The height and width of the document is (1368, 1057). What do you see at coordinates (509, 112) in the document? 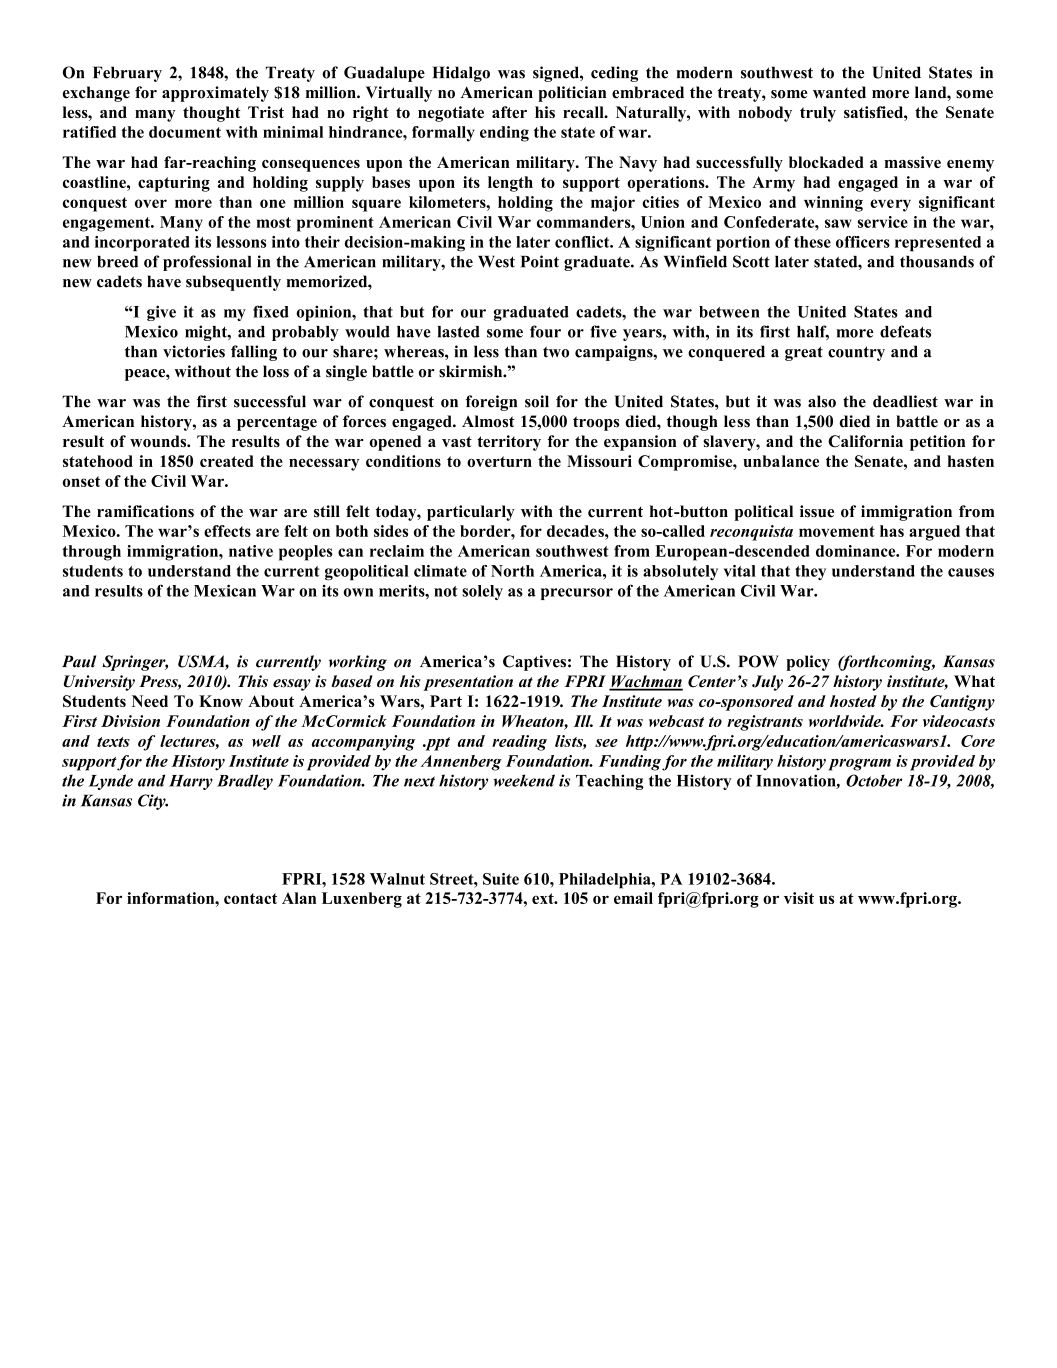
I see `after` at bounding box center [509, 112].
